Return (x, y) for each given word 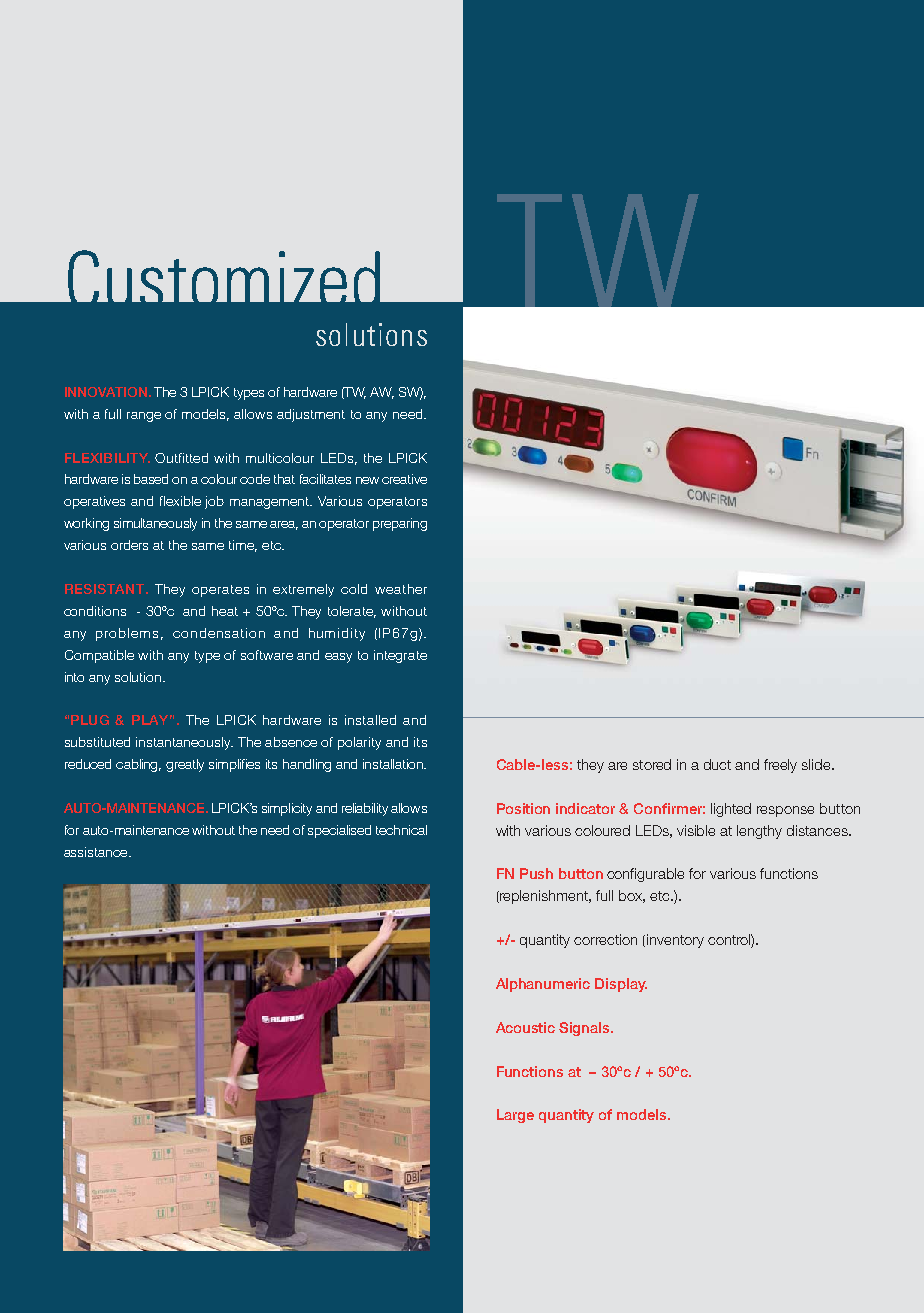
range (144, 417)
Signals (585, 1029)
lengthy (759, 832)
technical (401, 830)
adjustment (311, 415)
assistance (97, 852)
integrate (400, 656)
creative (404, 479)
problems (127, 634)
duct (717, 764)
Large (515, 1116)
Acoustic (525, 1027)
